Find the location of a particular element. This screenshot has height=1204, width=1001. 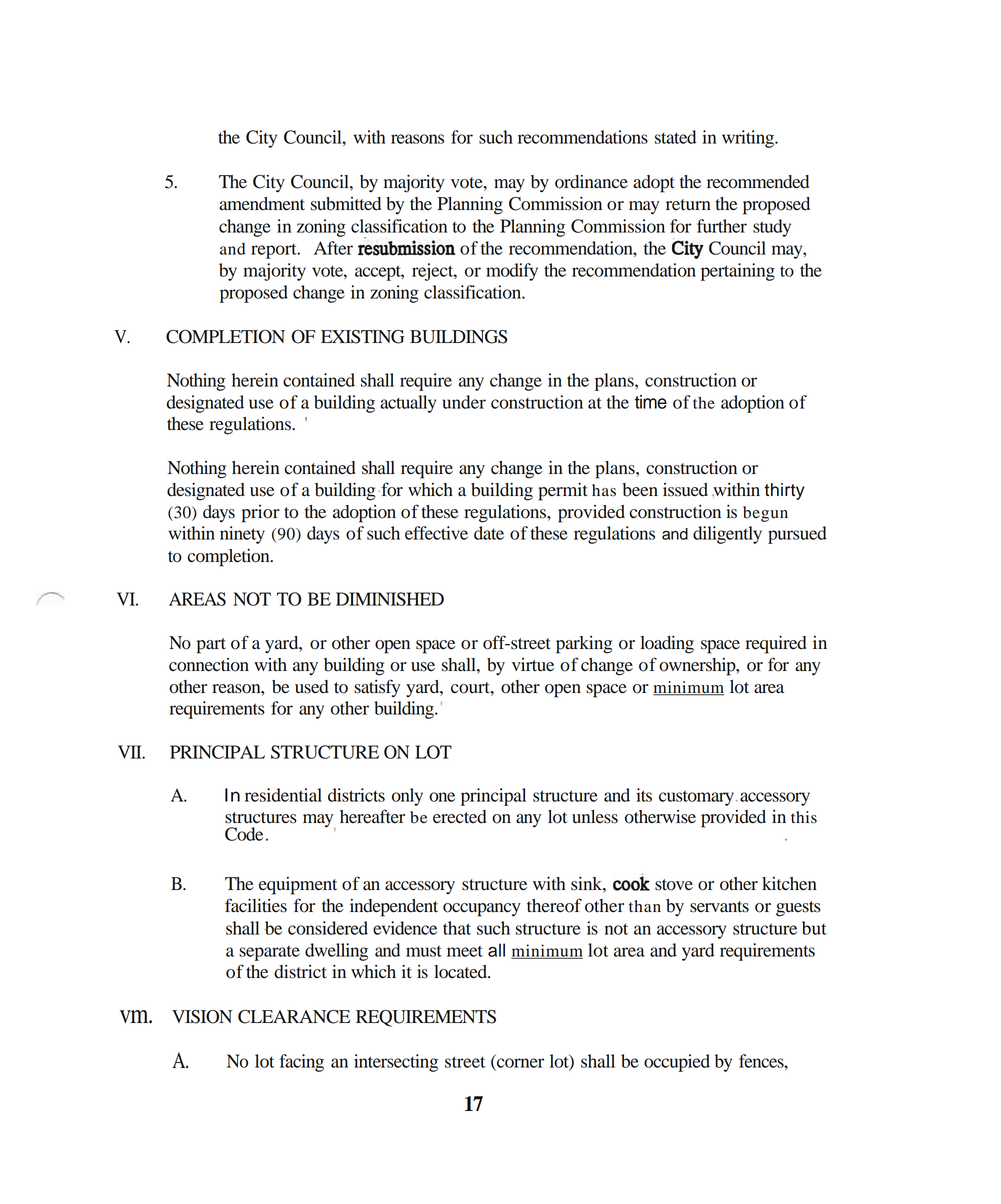

residential is located at coordinates (283, 795).
